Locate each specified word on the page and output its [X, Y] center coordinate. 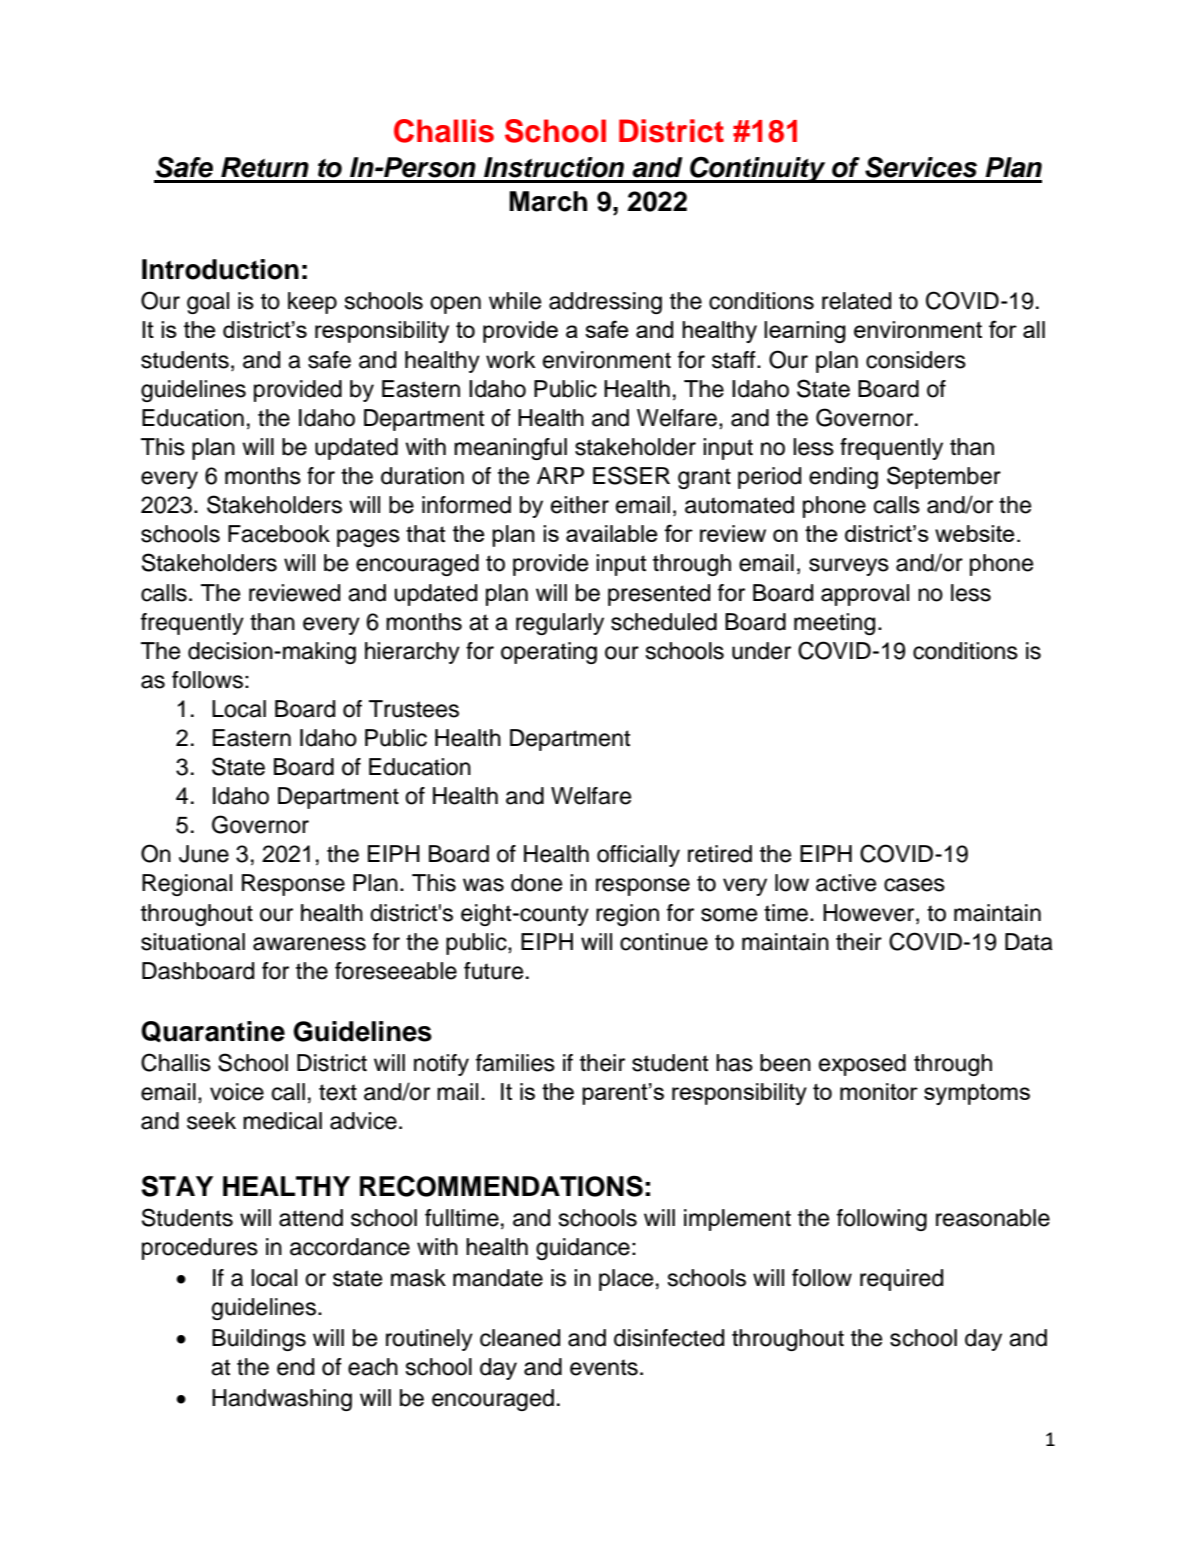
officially [638, 856]
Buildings [259, 1340]
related [856, 301]
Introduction [220, 269]
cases [914, 885]
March [548, 201]
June [204, 854]
